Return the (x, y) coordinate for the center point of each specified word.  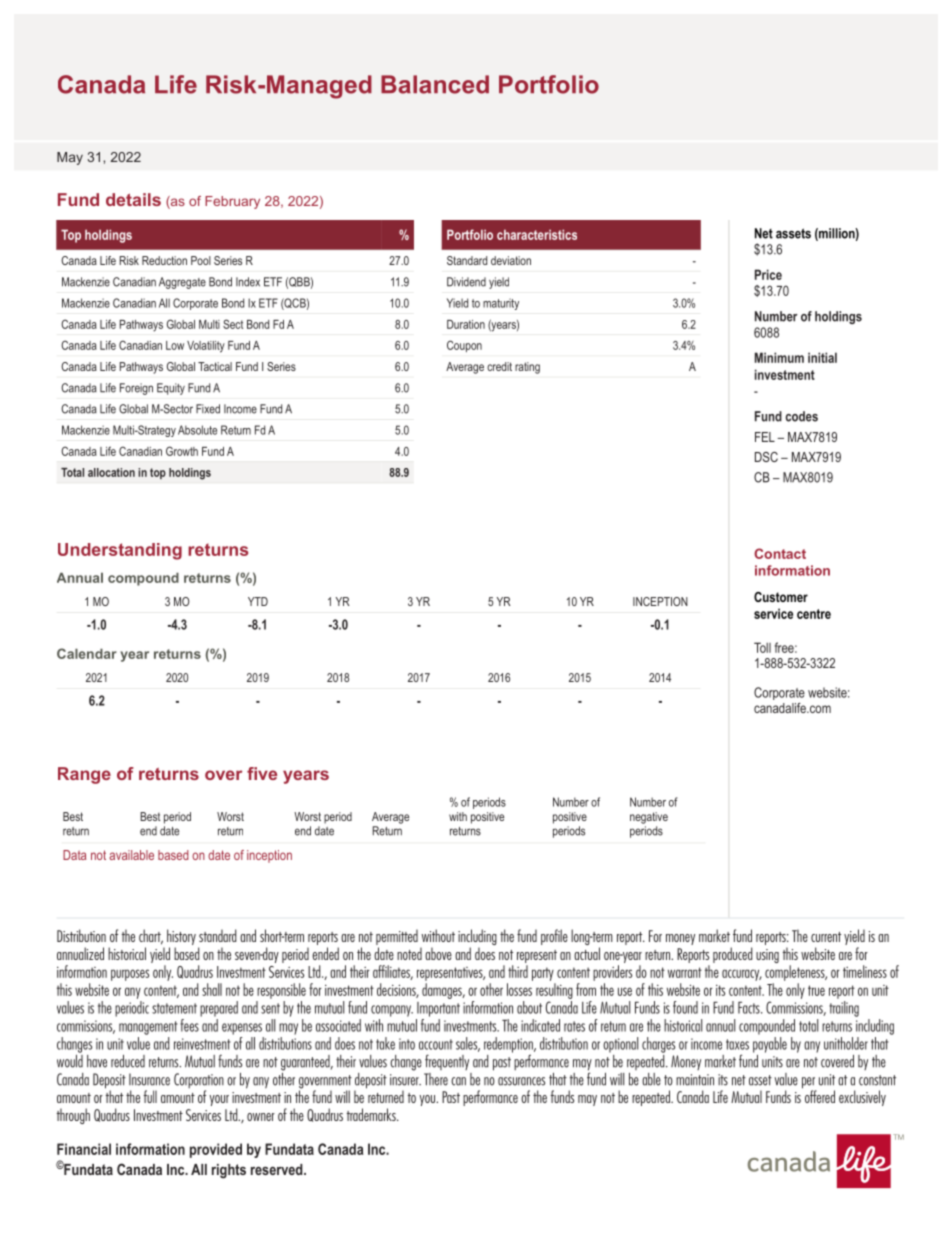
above (438, 953)
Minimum (779, 357)
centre (814, 614)
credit (499, 366)
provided (216, 1150)
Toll (762, 647)
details (133, 199)
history (181, 937)
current (826, 937)
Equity (171, 389)
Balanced (435, 84)
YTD (258, 601)
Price (768, 274)
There (436, 1079)
